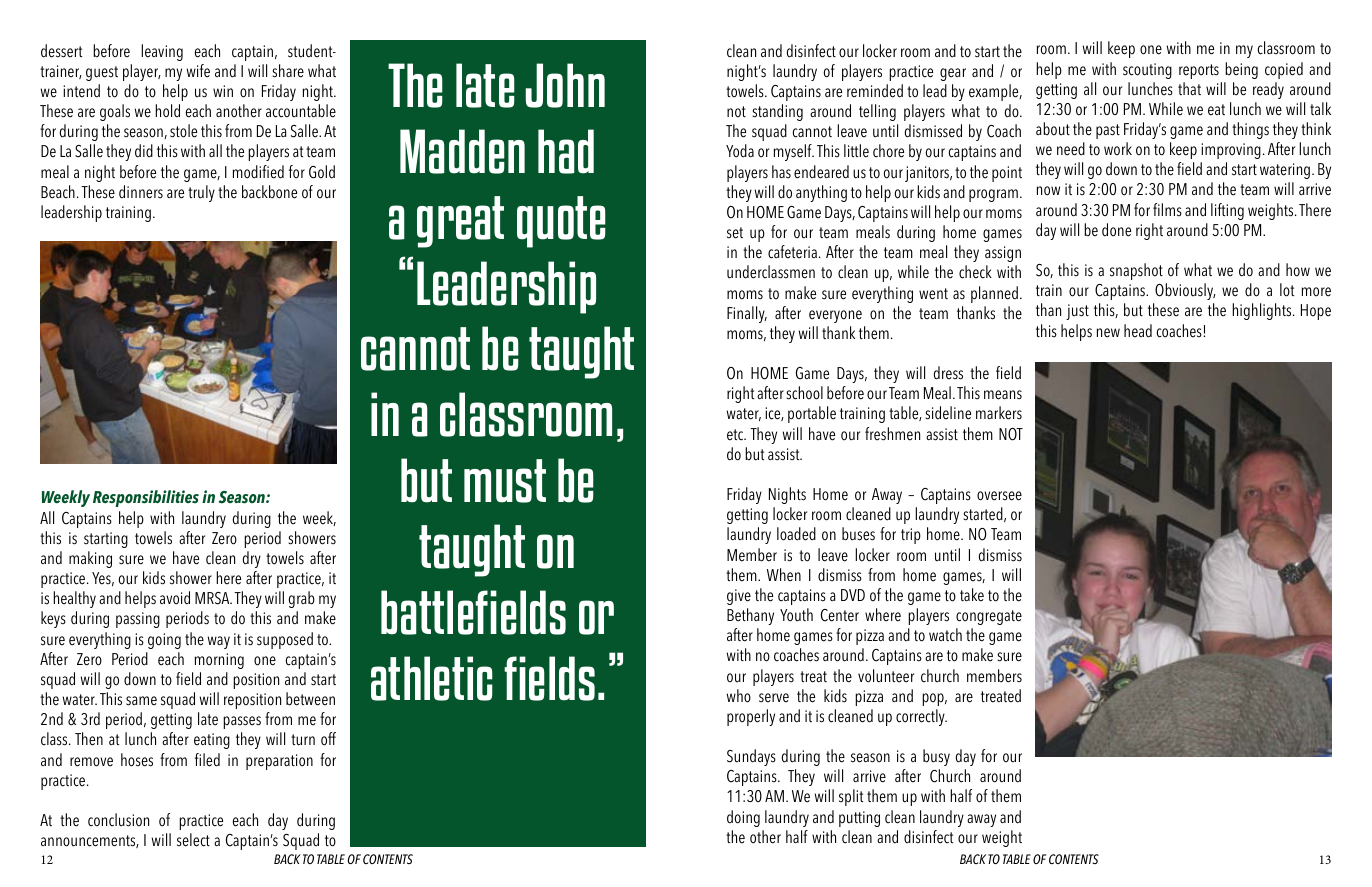 This page has width=1372, height=887. What do you see at coordinates (1167, 210) in the page?
I see `films` at bounding box center [1167, 210].
